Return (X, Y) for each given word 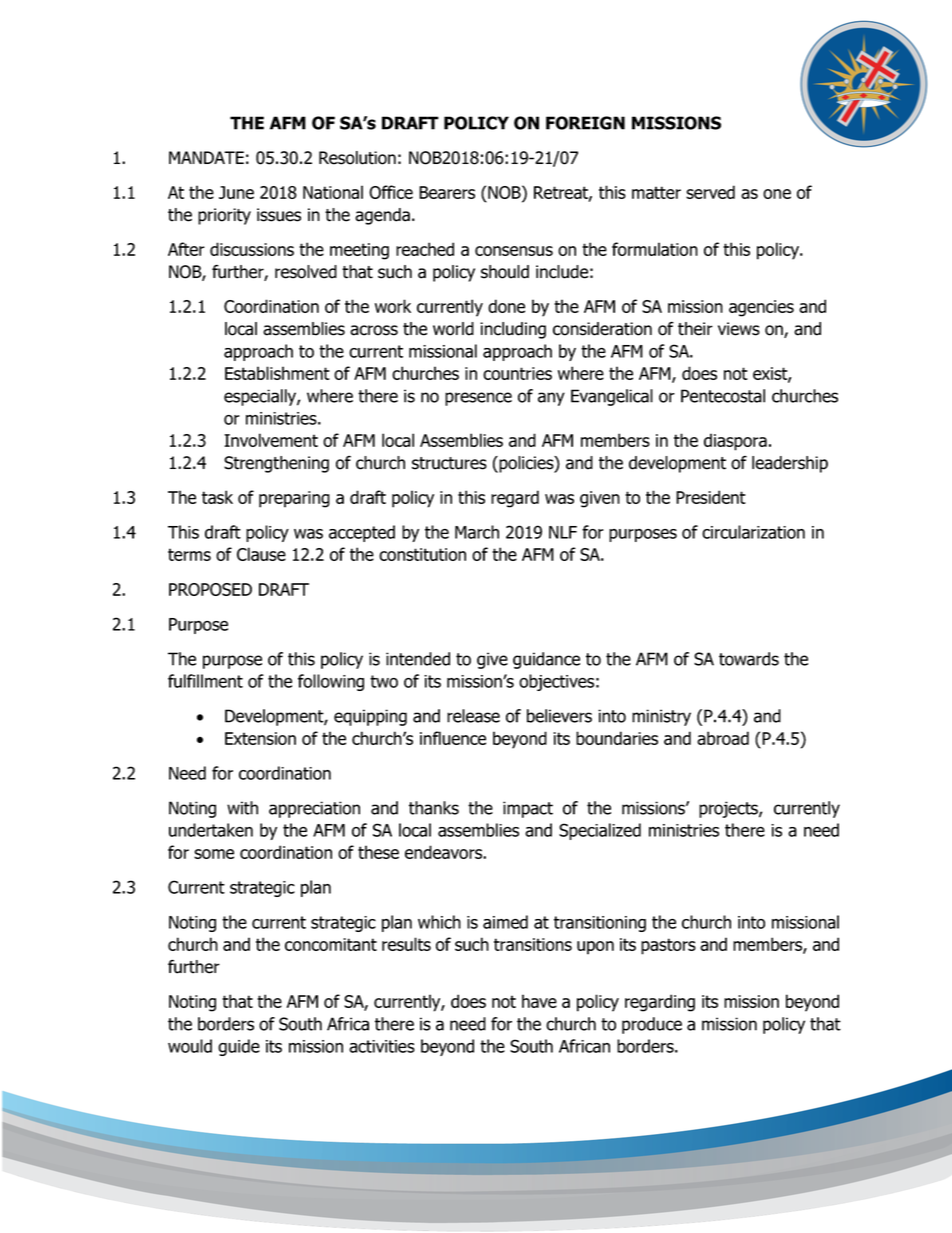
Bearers (447, 192)
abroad (723, 738)
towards (749, 659)
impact (528, 809)
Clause (261, 554)
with (242, 808)
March (477, 532)
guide (239, 1047)
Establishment (277, 373)
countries (517, 373)
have (539, 1001)
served (710, 192)
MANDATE (206, 157)
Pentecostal (723, 396)
